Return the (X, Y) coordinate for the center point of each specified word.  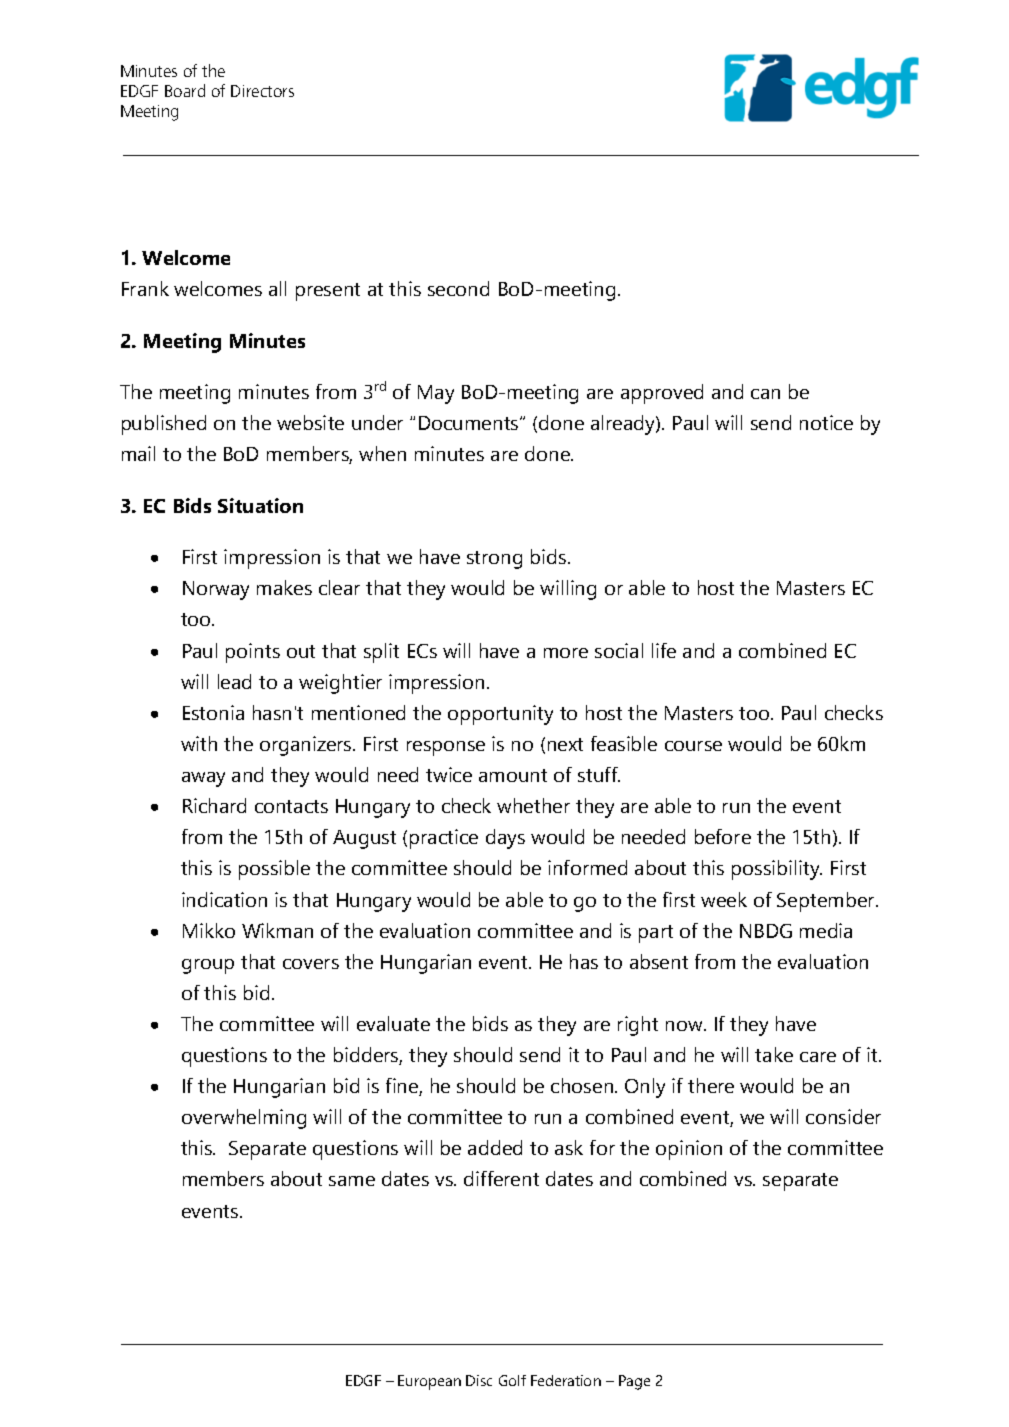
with (199, 743)
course (693, 746)
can (765, 394)
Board (185, 90)
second (458, 288)
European (429, 1382)
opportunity (500, 715)
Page (634, 1382)
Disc (479, 1380)
